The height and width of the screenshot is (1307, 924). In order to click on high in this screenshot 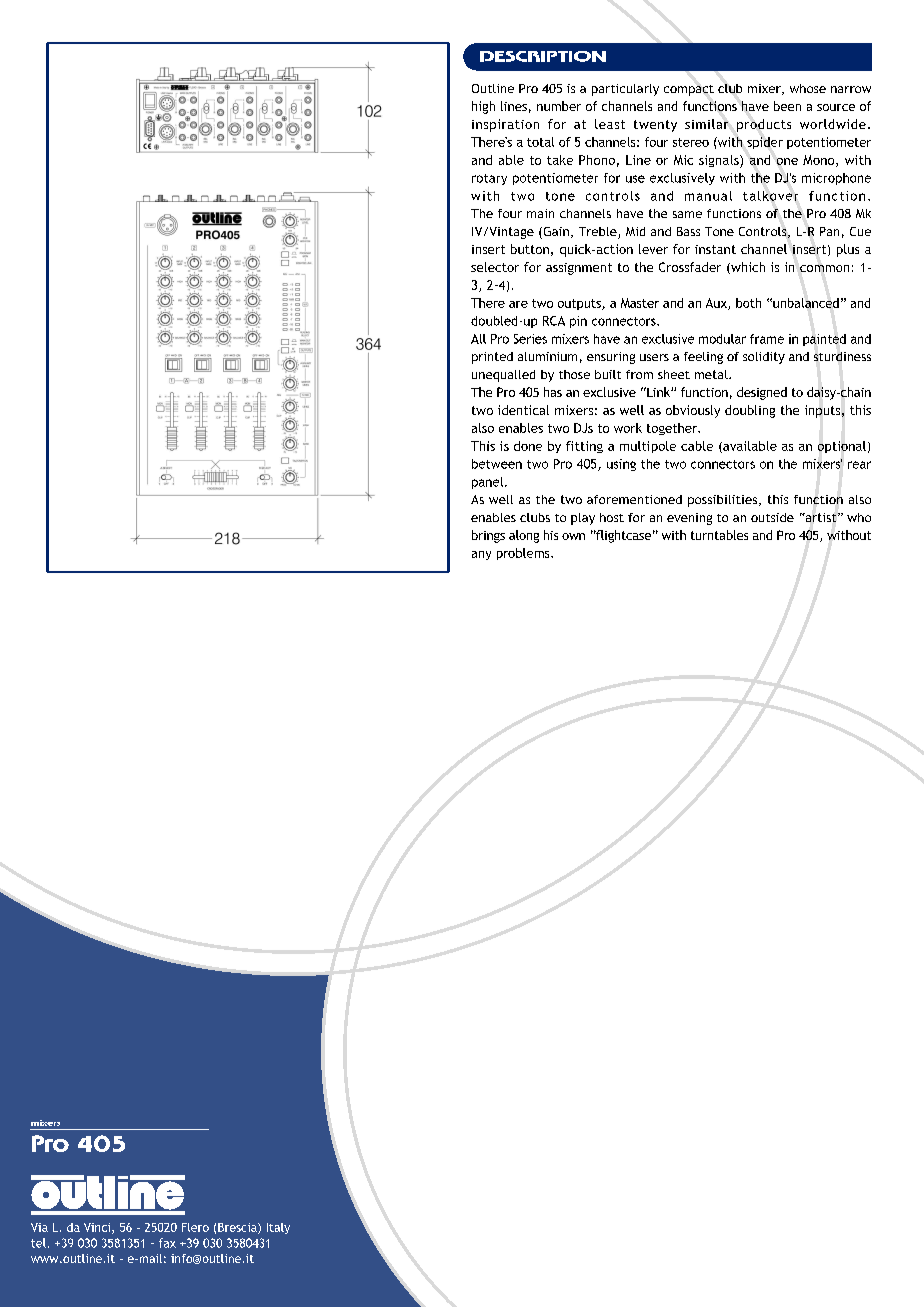, I will do `click(483, 107)`.
